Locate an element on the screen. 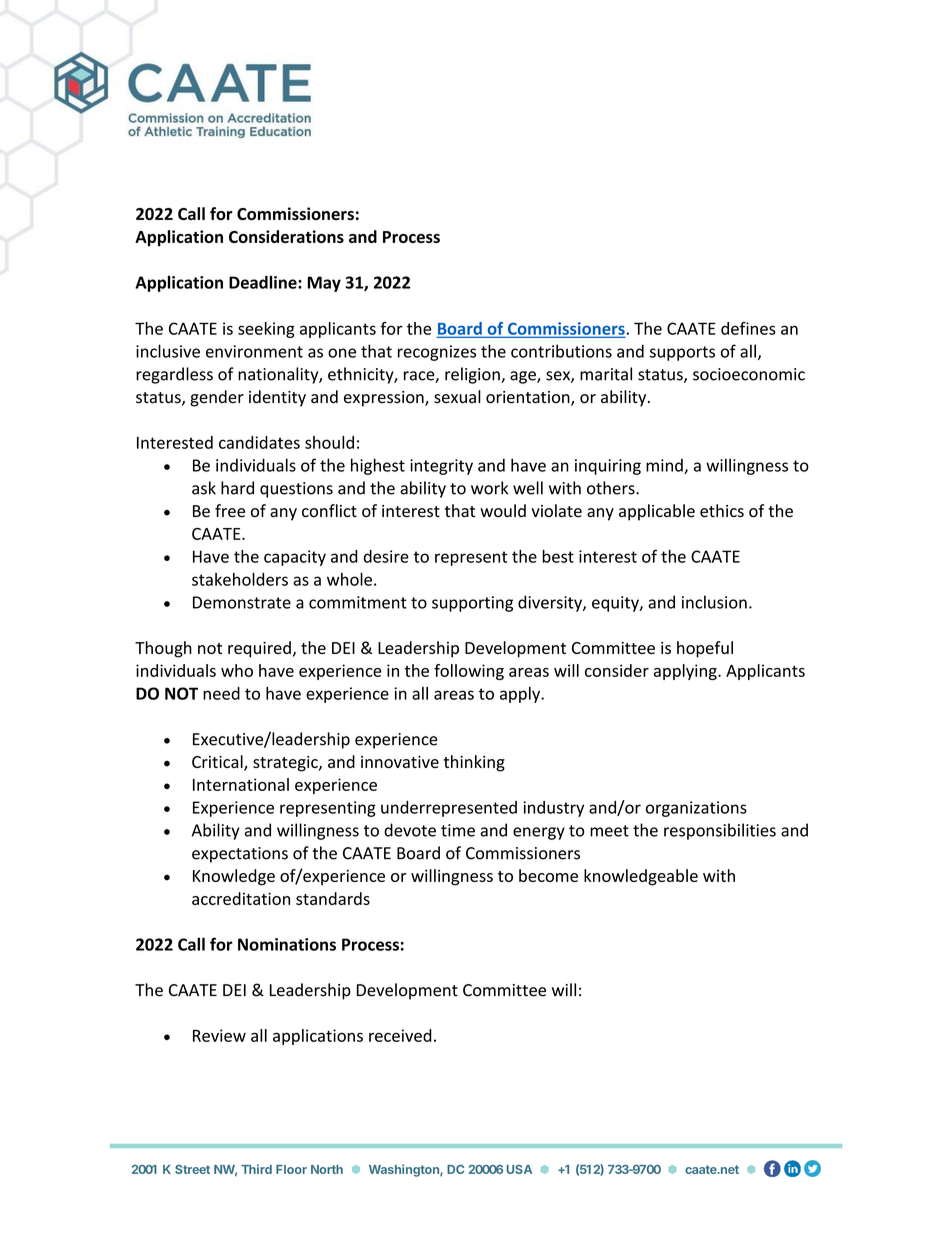 The width and height of the screenshot is (952, 1233). recognizes is located at coordinates (437, 353).
